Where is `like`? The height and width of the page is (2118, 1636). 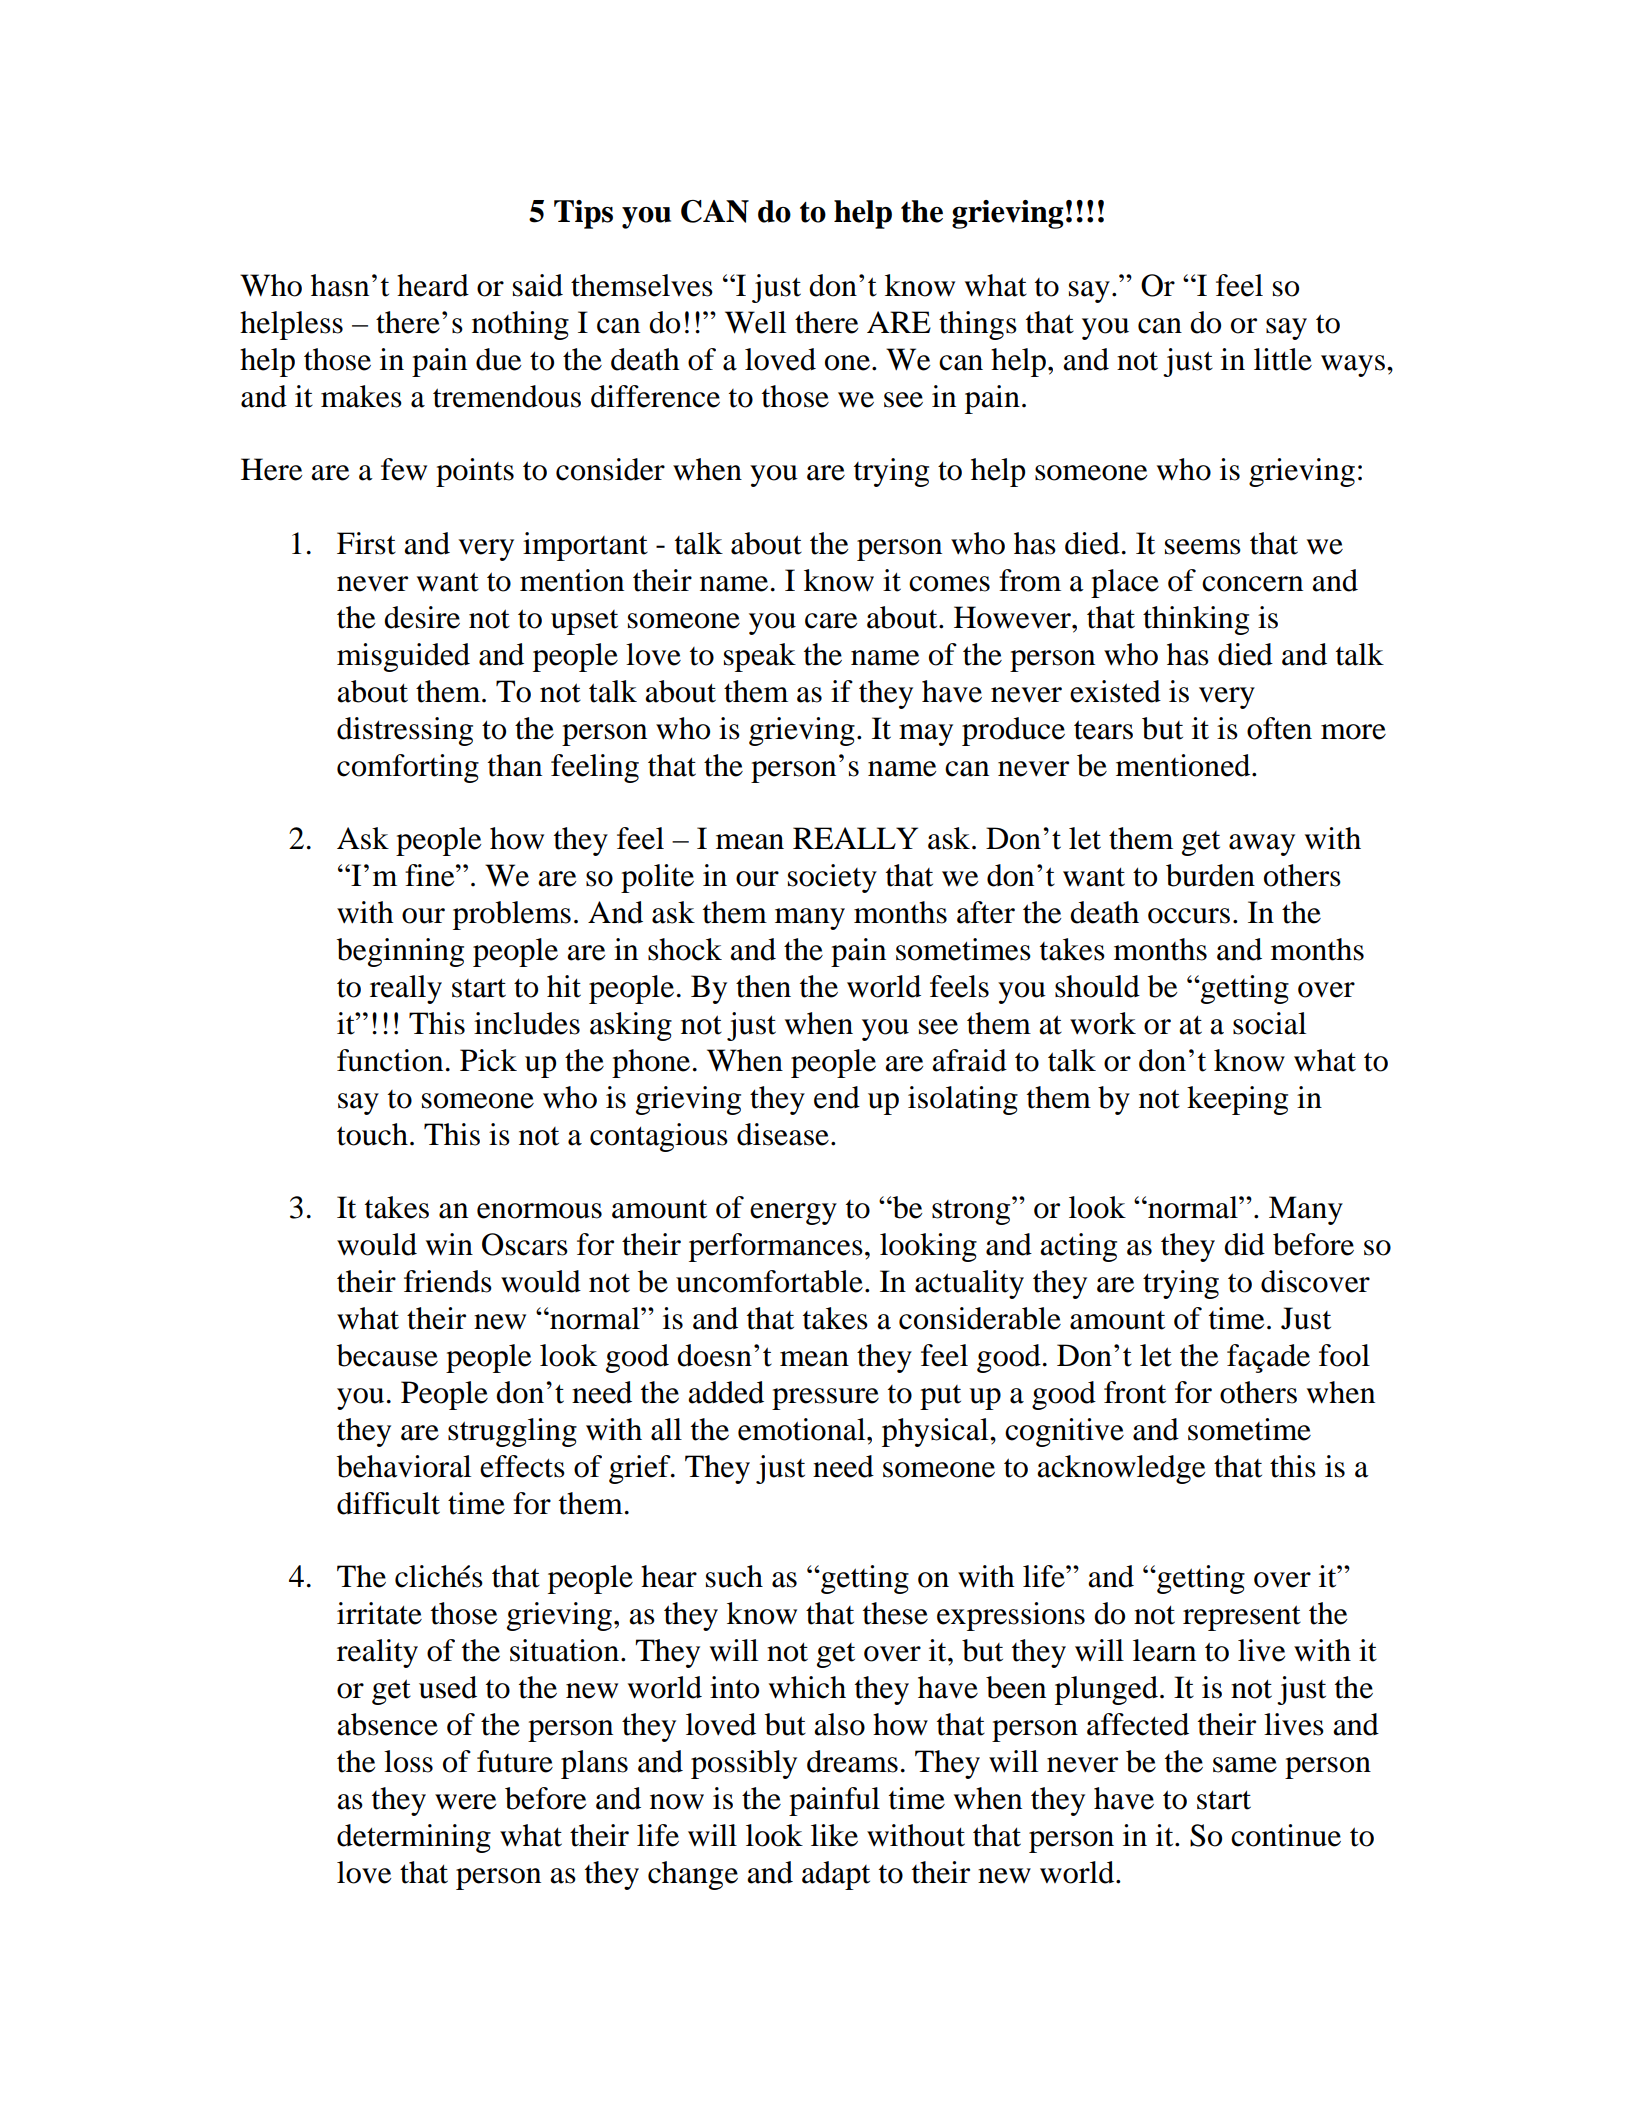 like is located at coordinates (834, 1835).
